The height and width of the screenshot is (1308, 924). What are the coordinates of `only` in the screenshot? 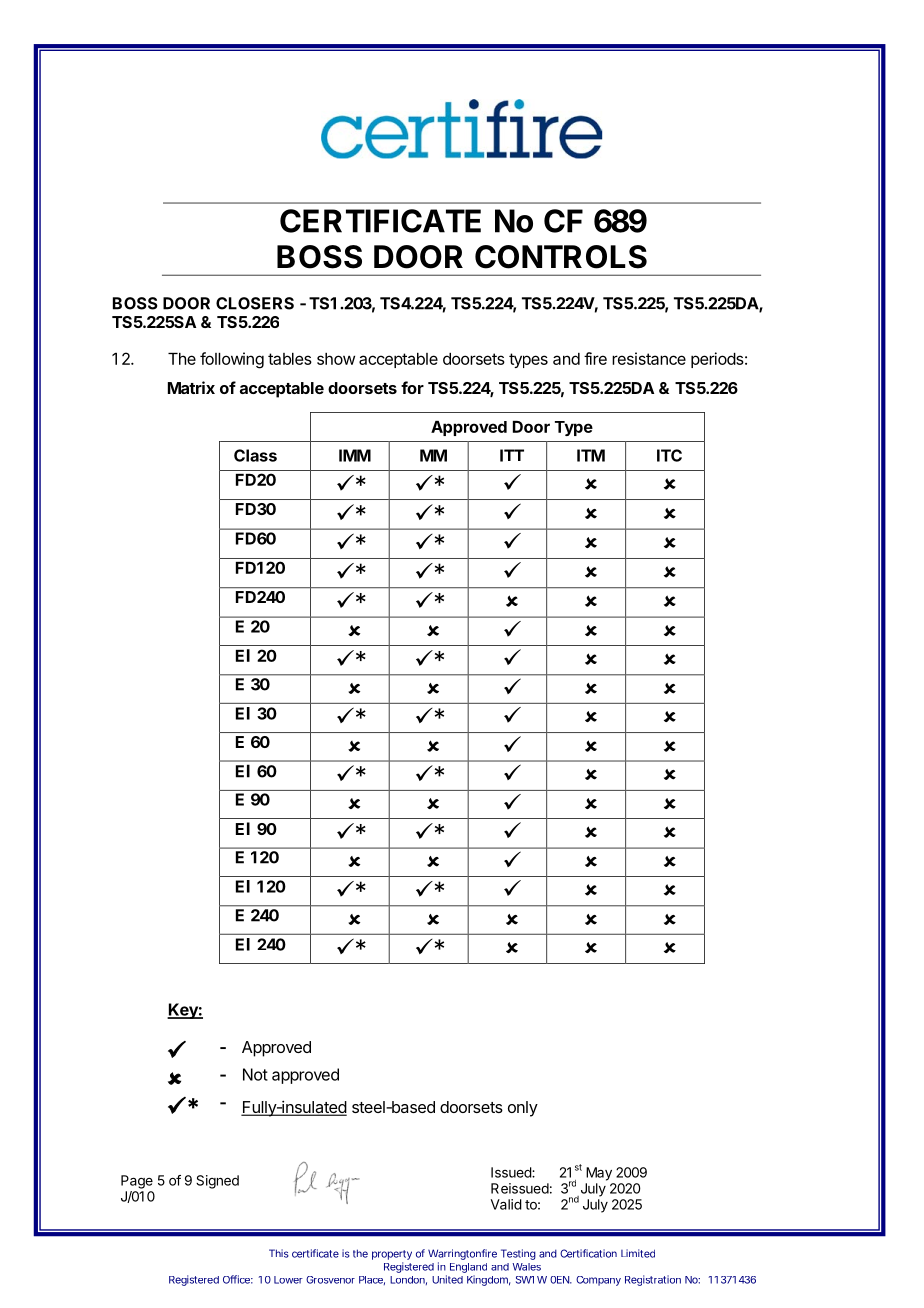 It's located at (523, 1109).
